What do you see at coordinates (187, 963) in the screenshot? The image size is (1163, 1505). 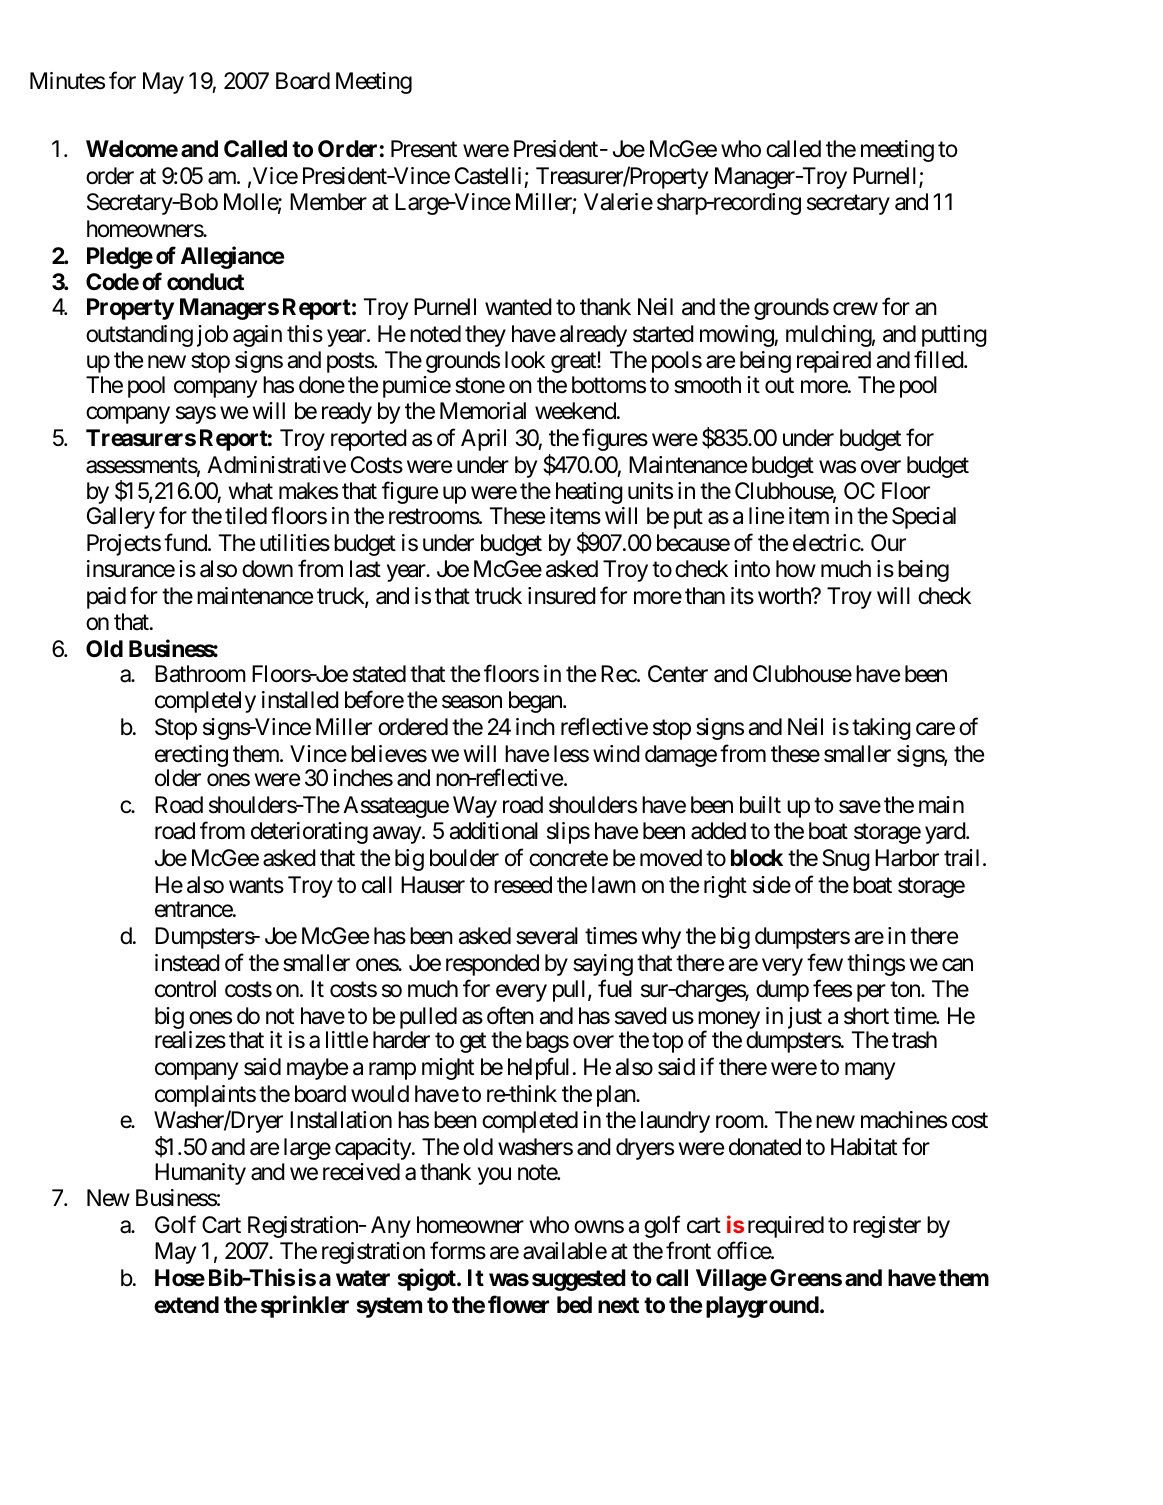 I see `instead` at bounding box center [187, 963].
